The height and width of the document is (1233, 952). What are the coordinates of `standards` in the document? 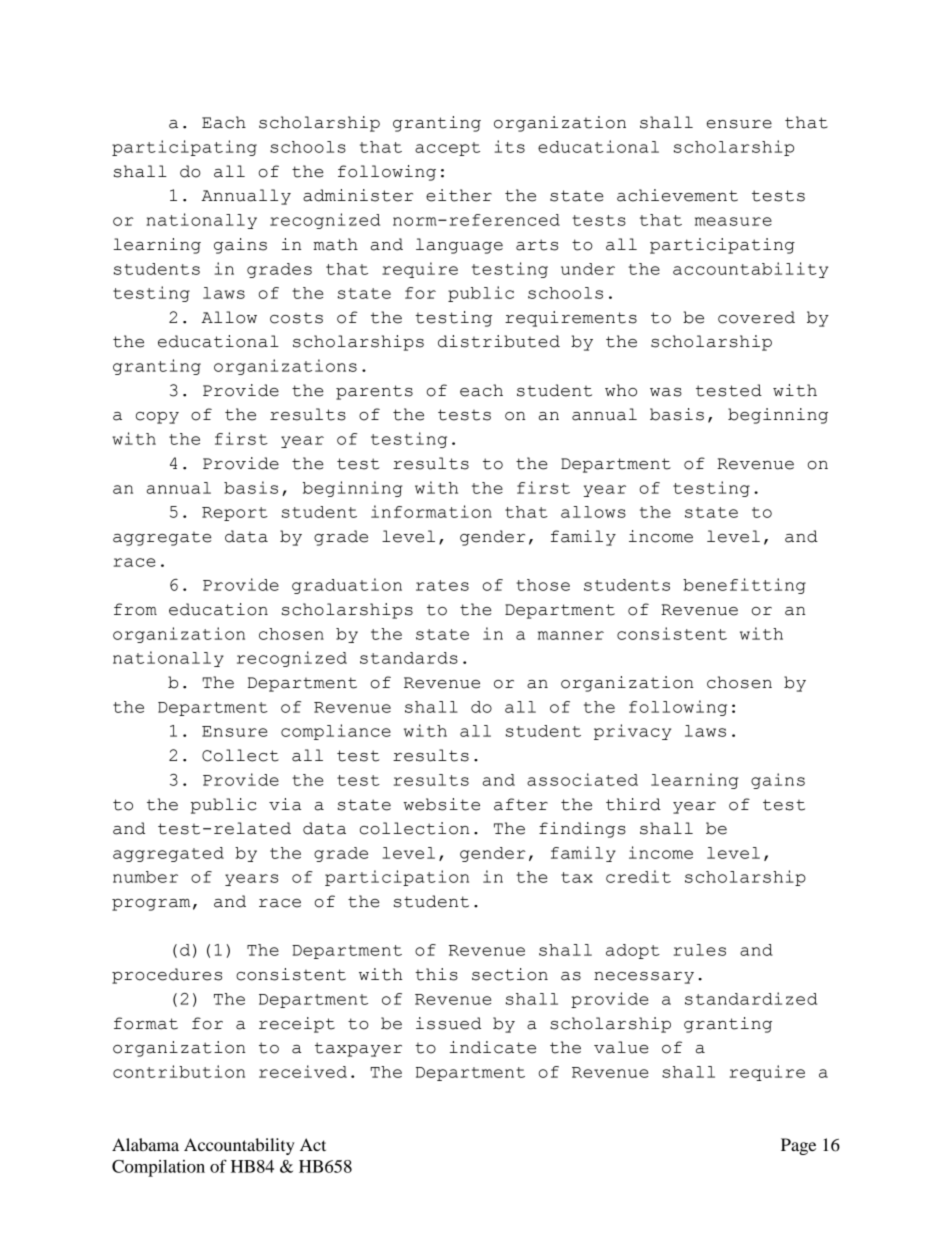 It's located at (409, 658).
